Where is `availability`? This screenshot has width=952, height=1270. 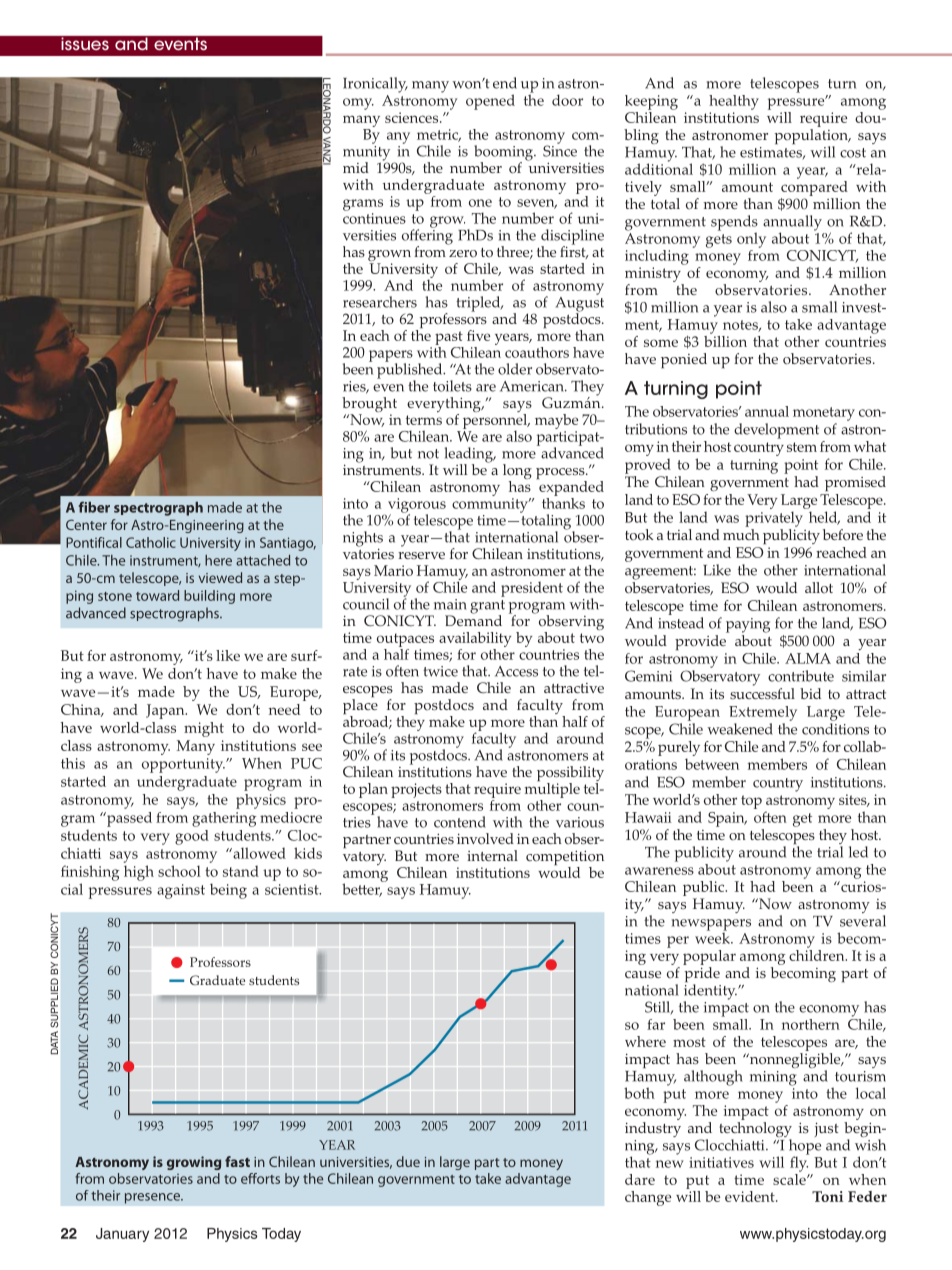 availability is located at coordinates (475, 639).
